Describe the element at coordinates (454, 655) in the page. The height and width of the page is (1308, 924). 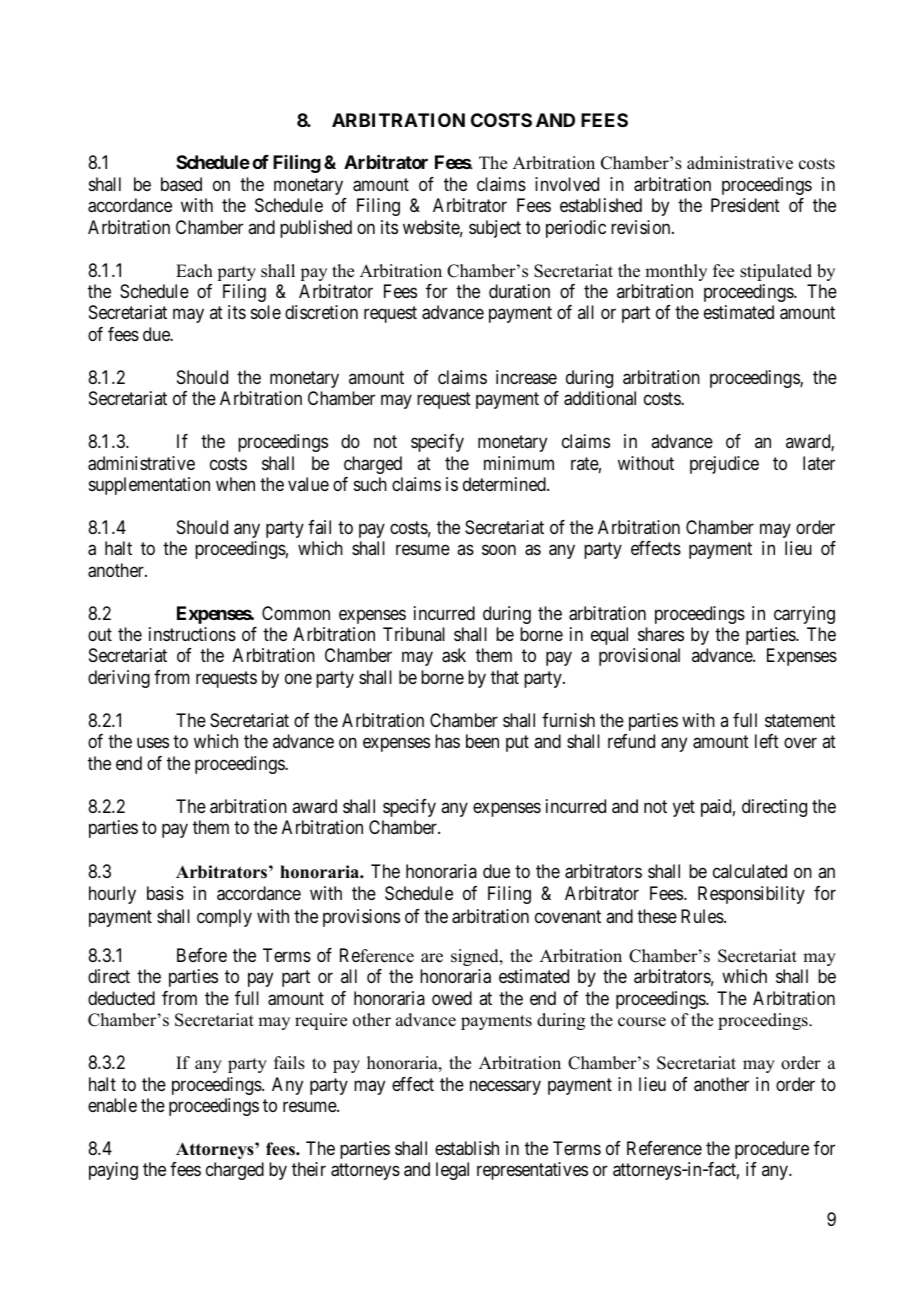
I see `ask` at that location.
